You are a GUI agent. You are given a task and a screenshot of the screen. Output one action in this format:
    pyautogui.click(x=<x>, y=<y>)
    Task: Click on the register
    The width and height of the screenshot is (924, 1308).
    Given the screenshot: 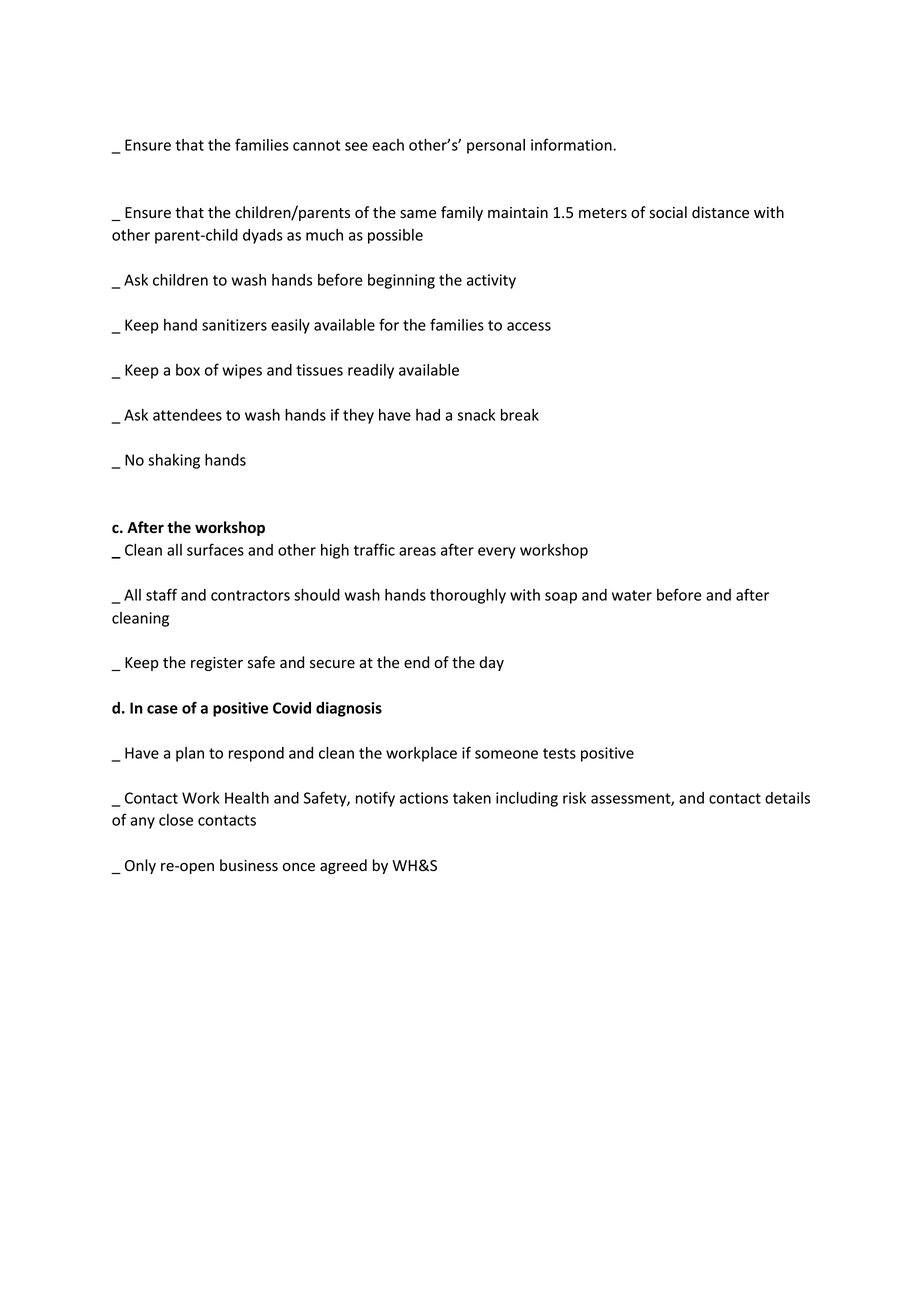 What is the action you would take?
    pyautogui.click(x=217, y=664)
